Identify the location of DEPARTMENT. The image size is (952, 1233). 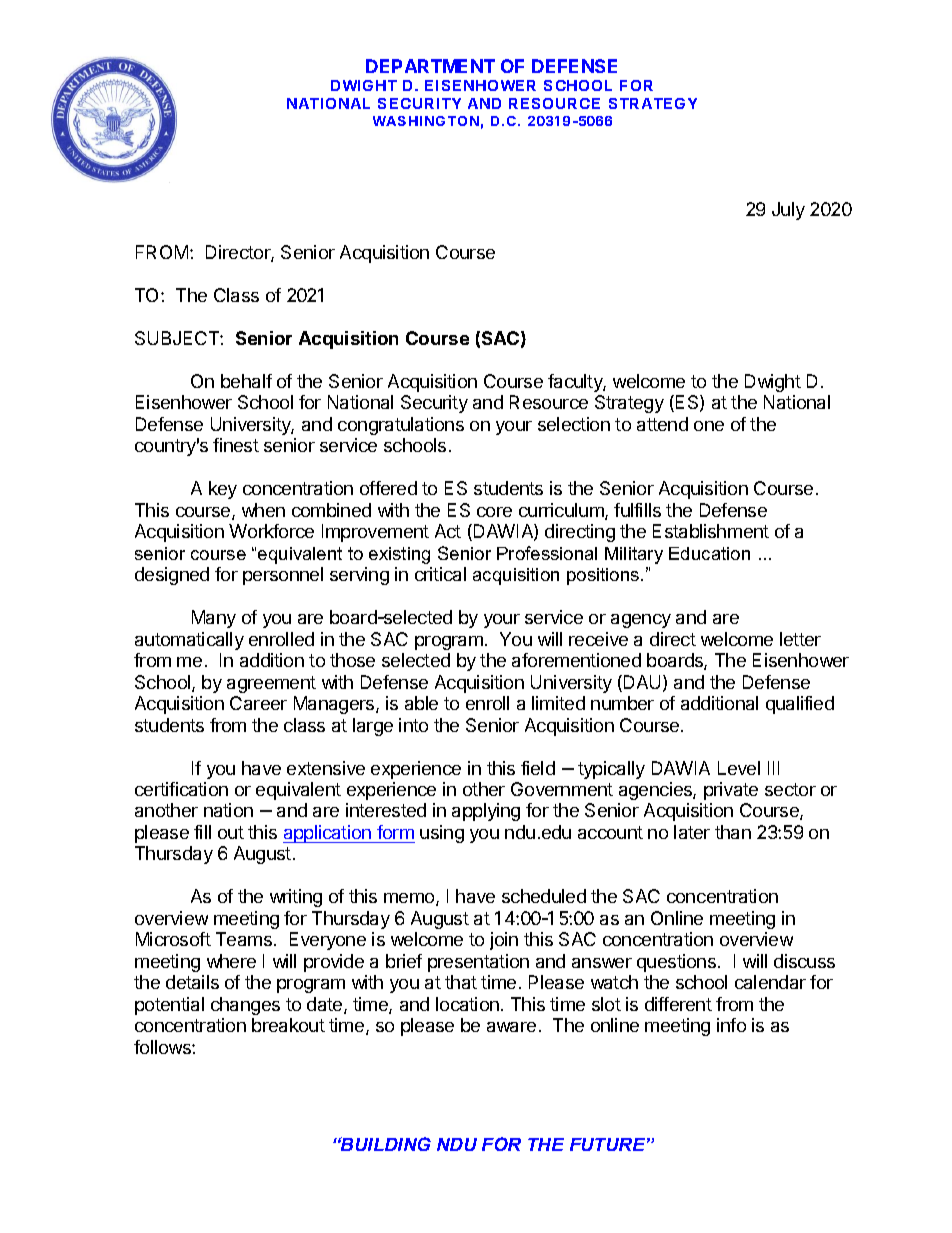
(430, 66).
